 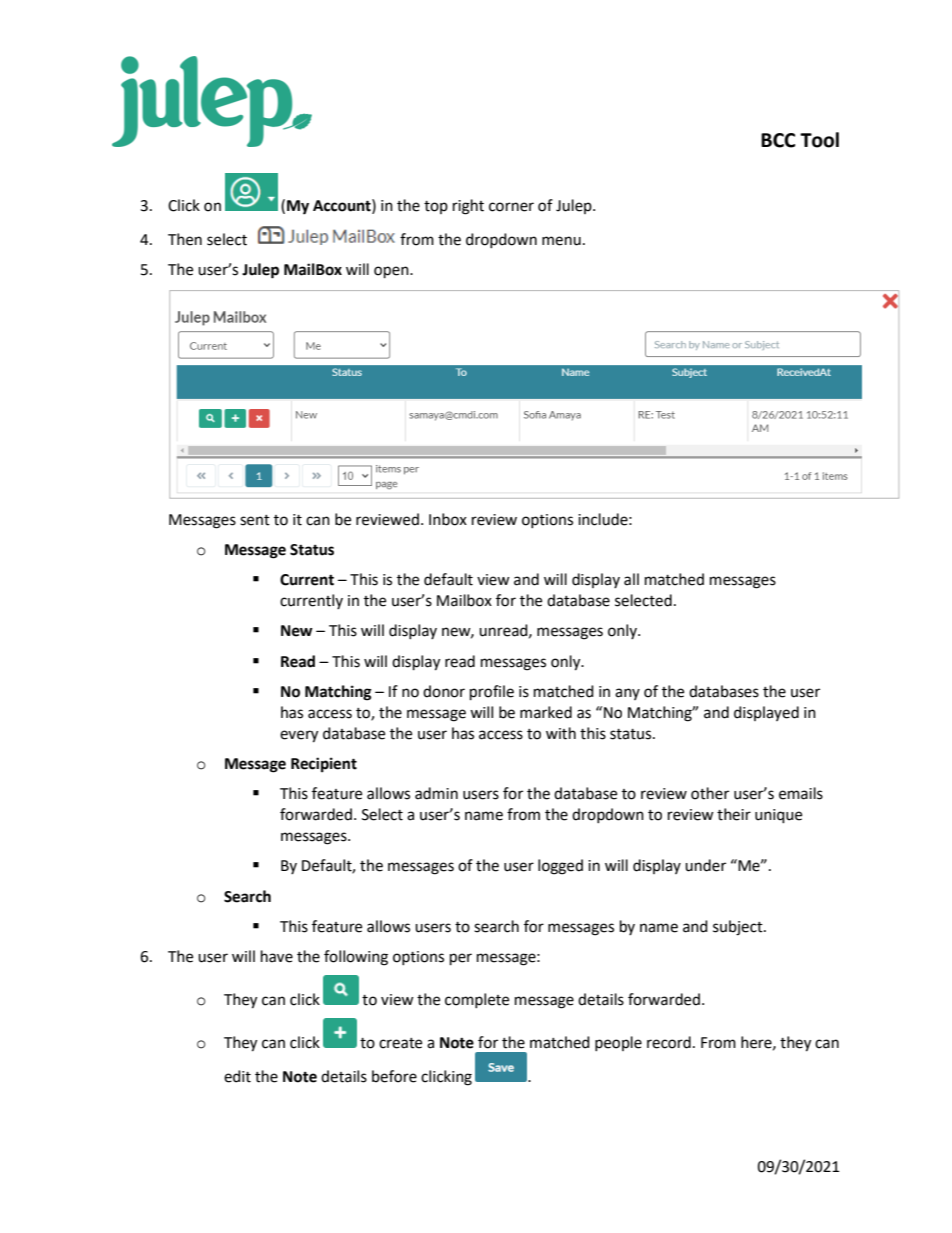 What do you see at coordinates (237, 1076) in the screenshot?
I see `edit` at bounding box center [237, 1076].
